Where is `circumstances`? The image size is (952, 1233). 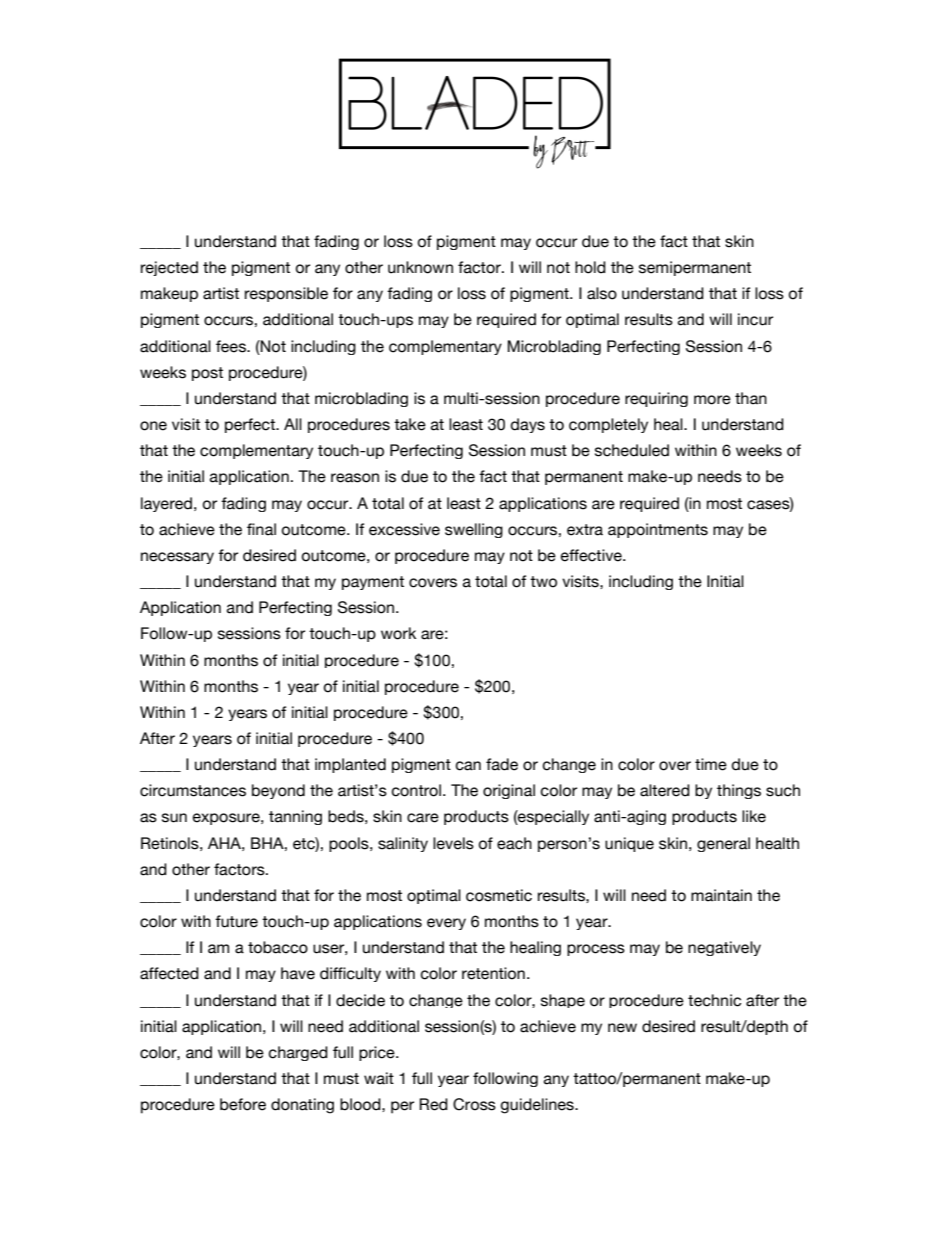 circumstances is located at coordinates (193, 790).
